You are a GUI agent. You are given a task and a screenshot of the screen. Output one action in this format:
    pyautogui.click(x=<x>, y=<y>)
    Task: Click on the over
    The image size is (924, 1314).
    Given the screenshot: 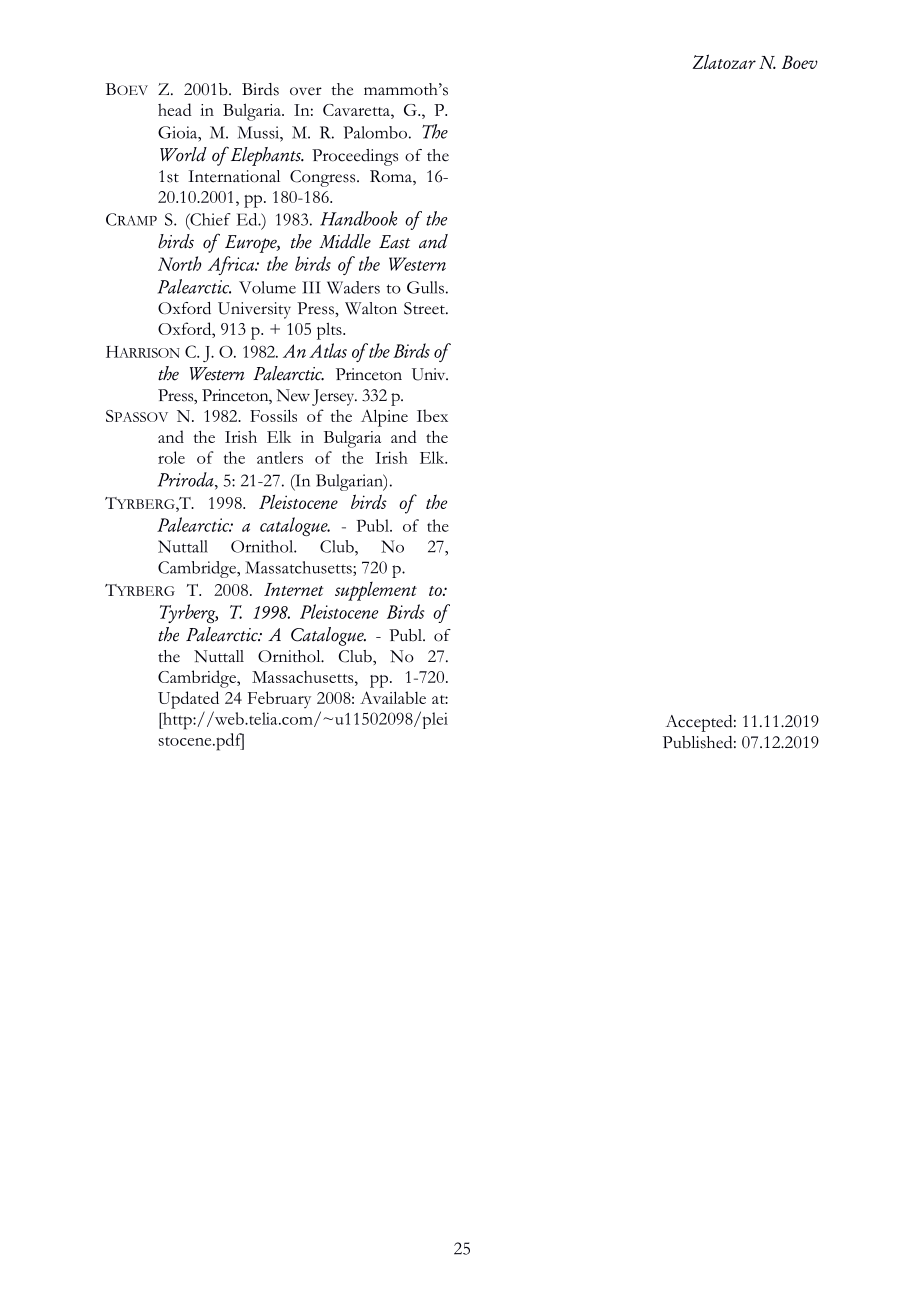 What is the action you would take?
    pyautogui.click(x=306, y=91)
